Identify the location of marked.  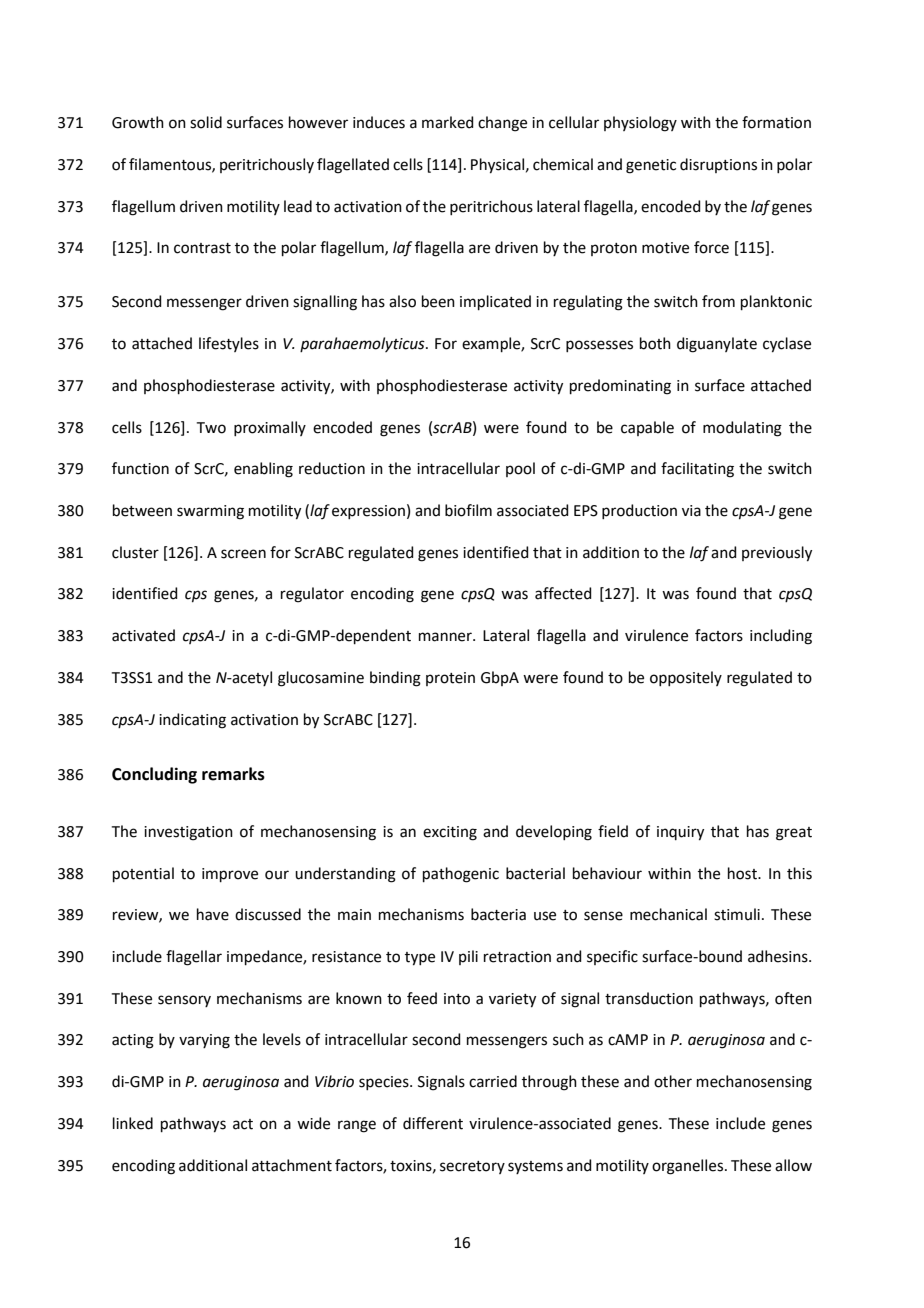
(448, 122).
